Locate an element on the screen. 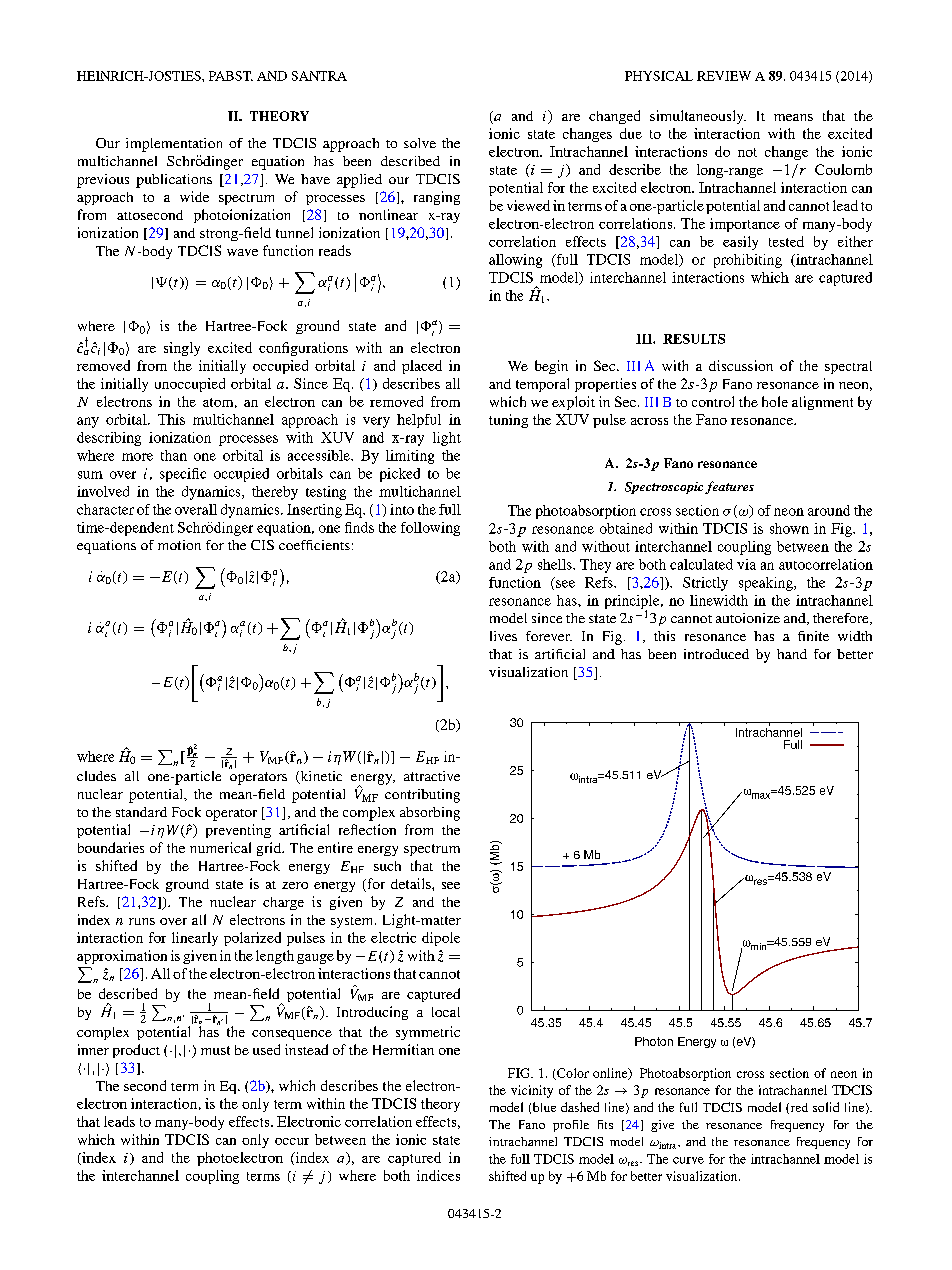 The width and height of the screenshot is (952, 1270). absorbing is located at coordinates (430, 814).
